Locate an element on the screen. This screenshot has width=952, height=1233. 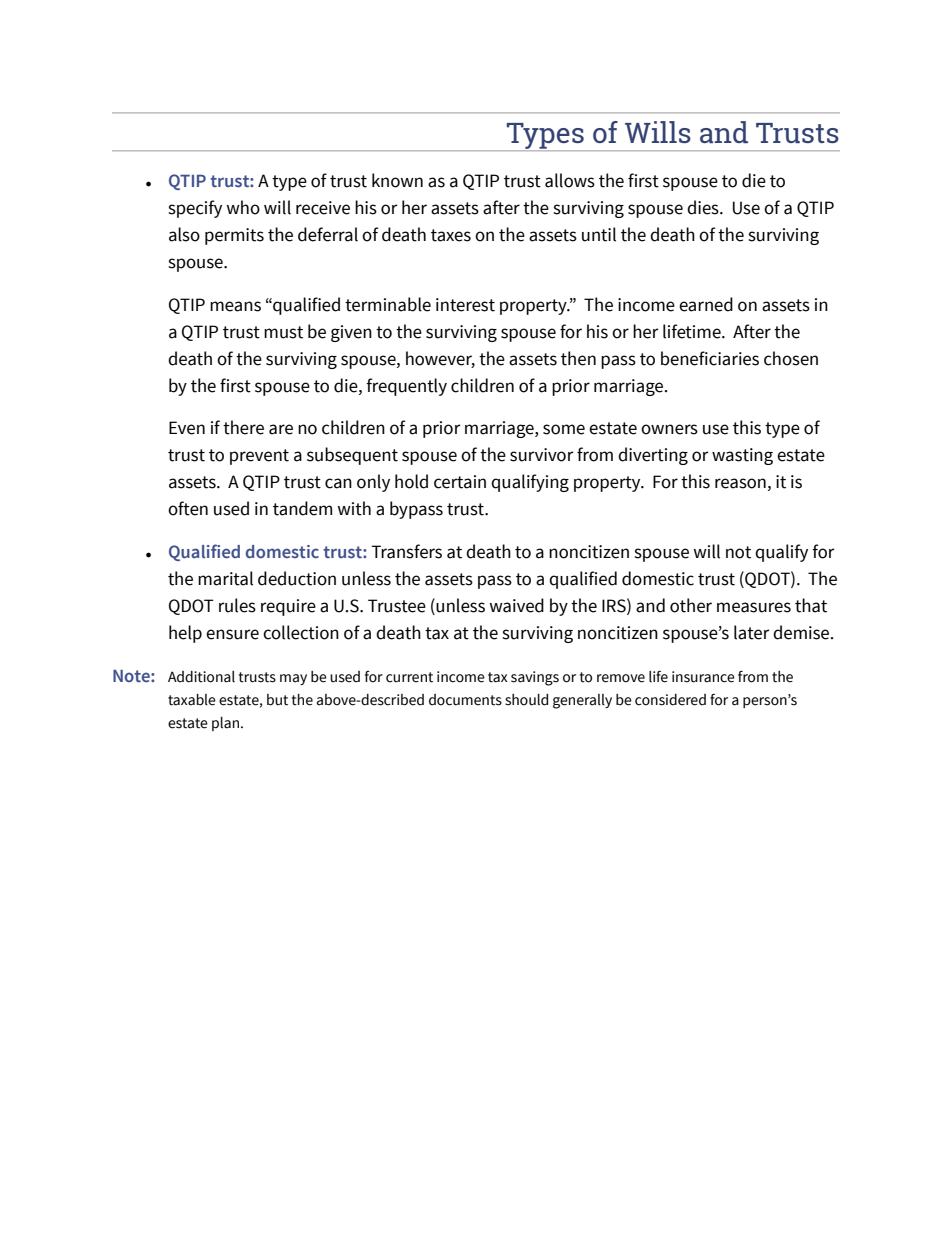
are is located at coordinates (281, 429).
